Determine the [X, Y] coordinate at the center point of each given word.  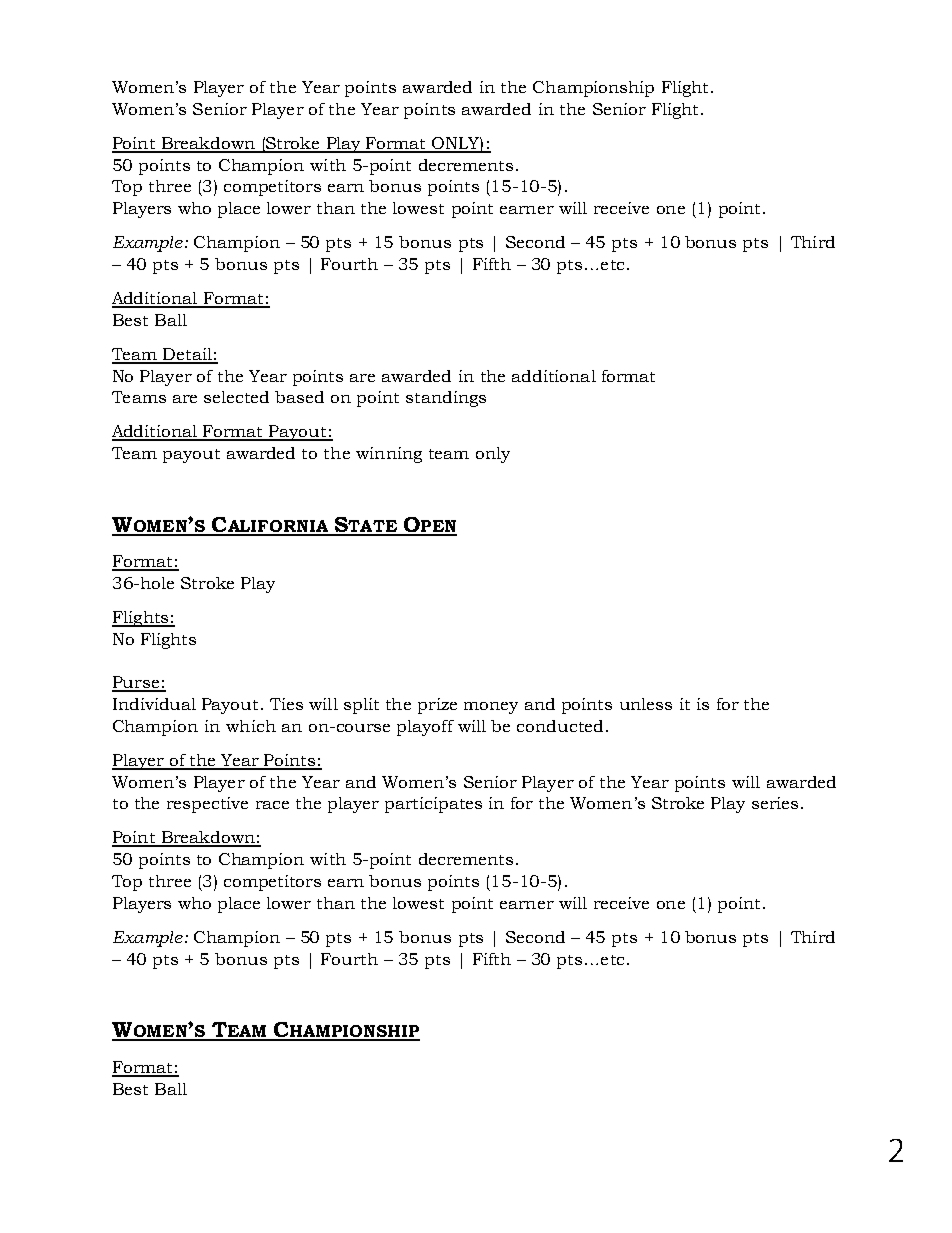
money [491, 708]
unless [646, 704]
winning [389, 455]
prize [437, 706]
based [299, 397]
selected [236, 397]
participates [433, 805]
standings [446, 399]
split [361, 706]
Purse [136, 683]
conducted [560, 726]
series [775, 803]
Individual [154, 704]
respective [207, 805]
